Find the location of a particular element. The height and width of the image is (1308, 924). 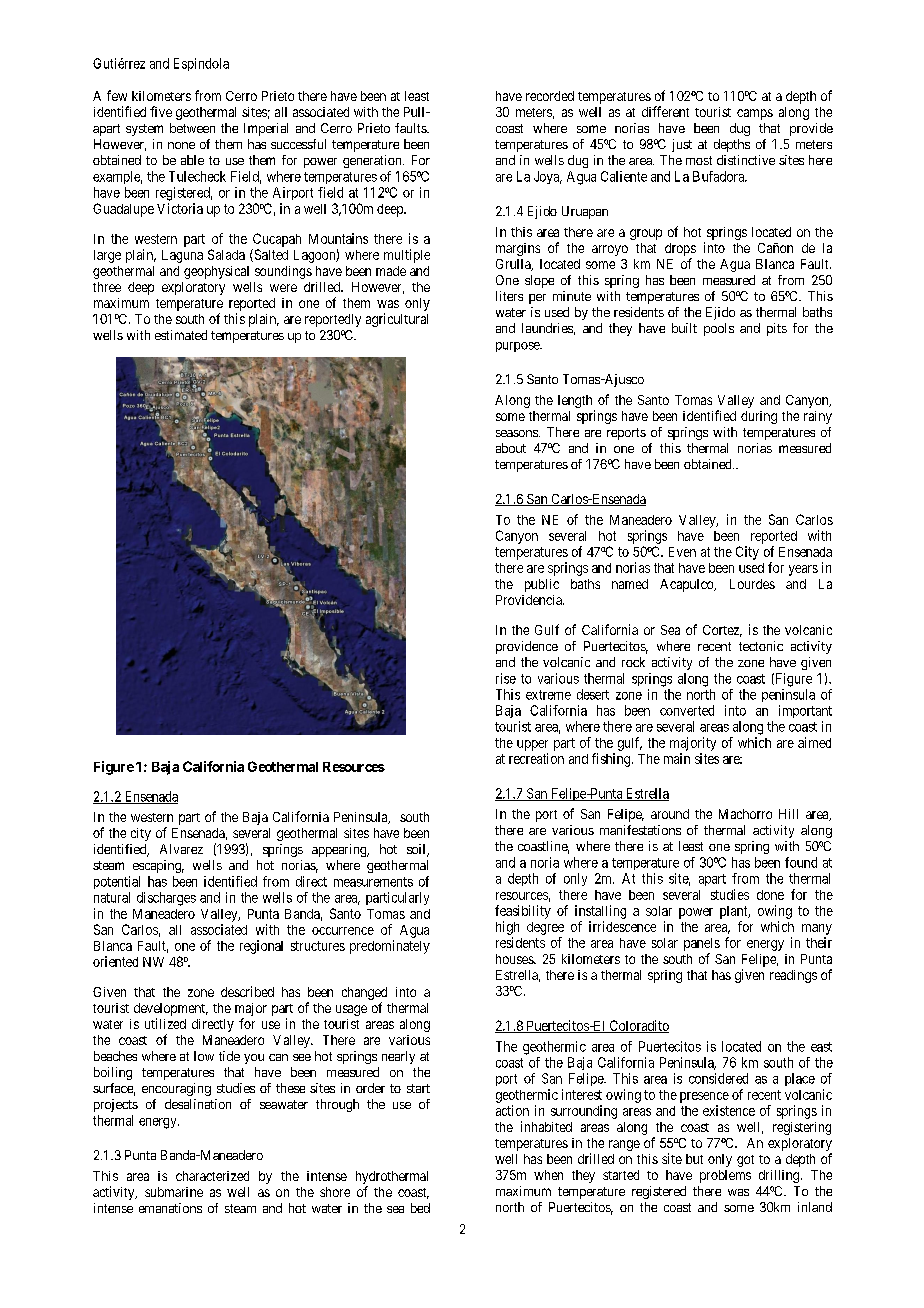

when is located at coordinates (548, 1175).
